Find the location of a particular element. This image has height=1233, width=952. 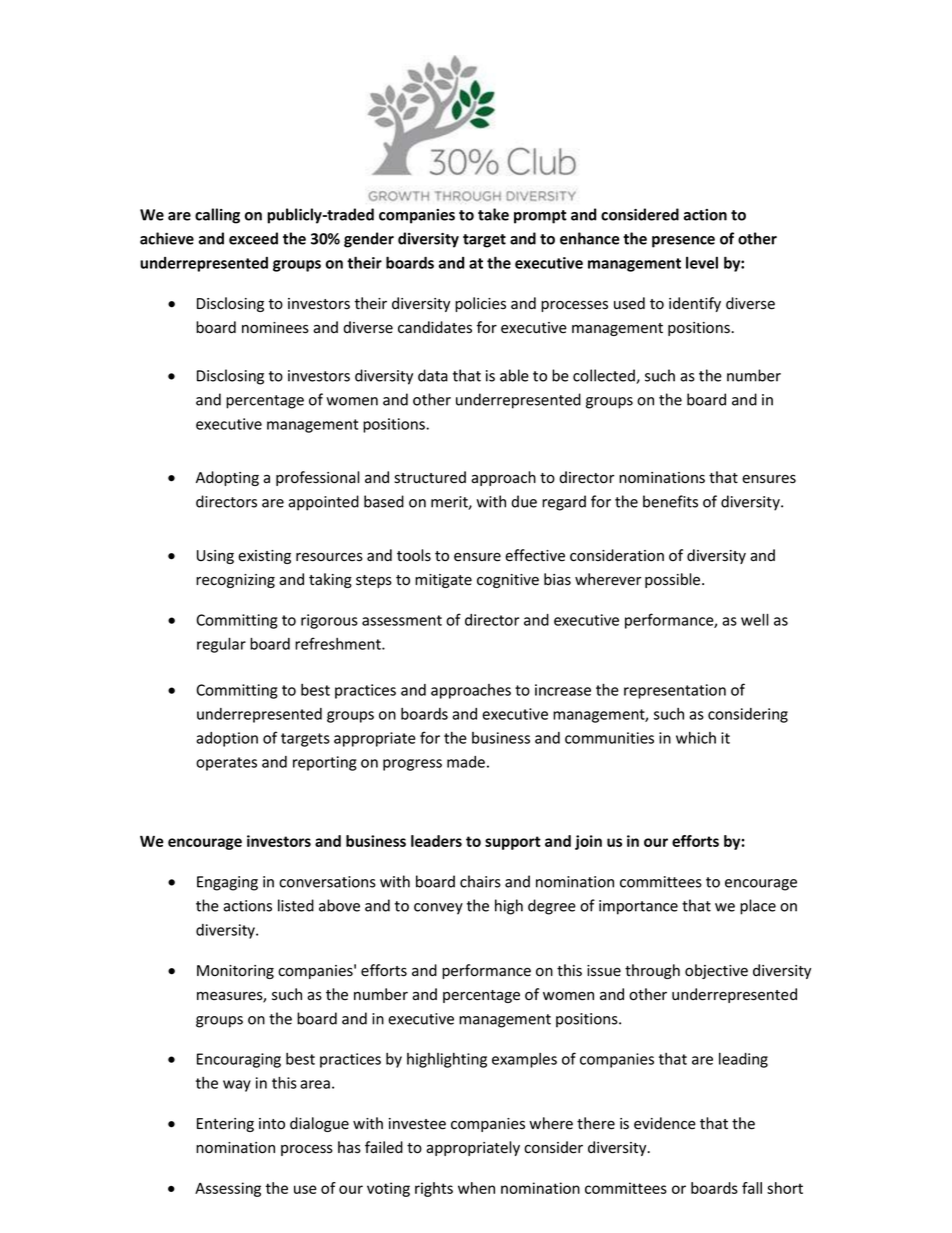

representation is located at coordinates (675, 691).
